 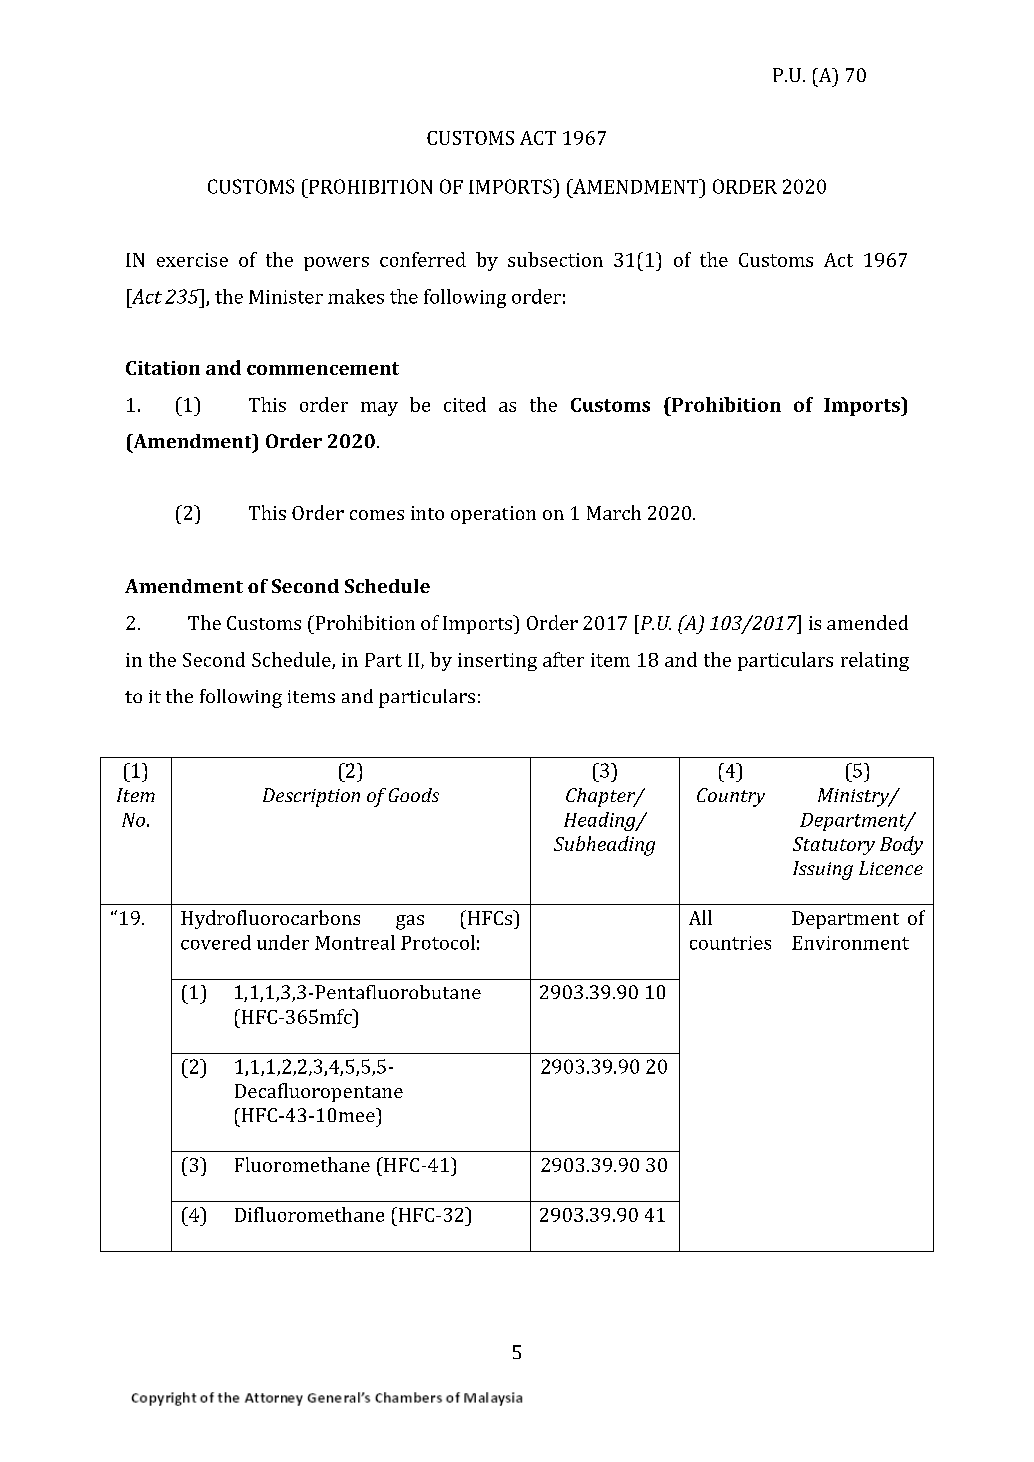 I want to click on Protocol, so click(x=438, y=942).
